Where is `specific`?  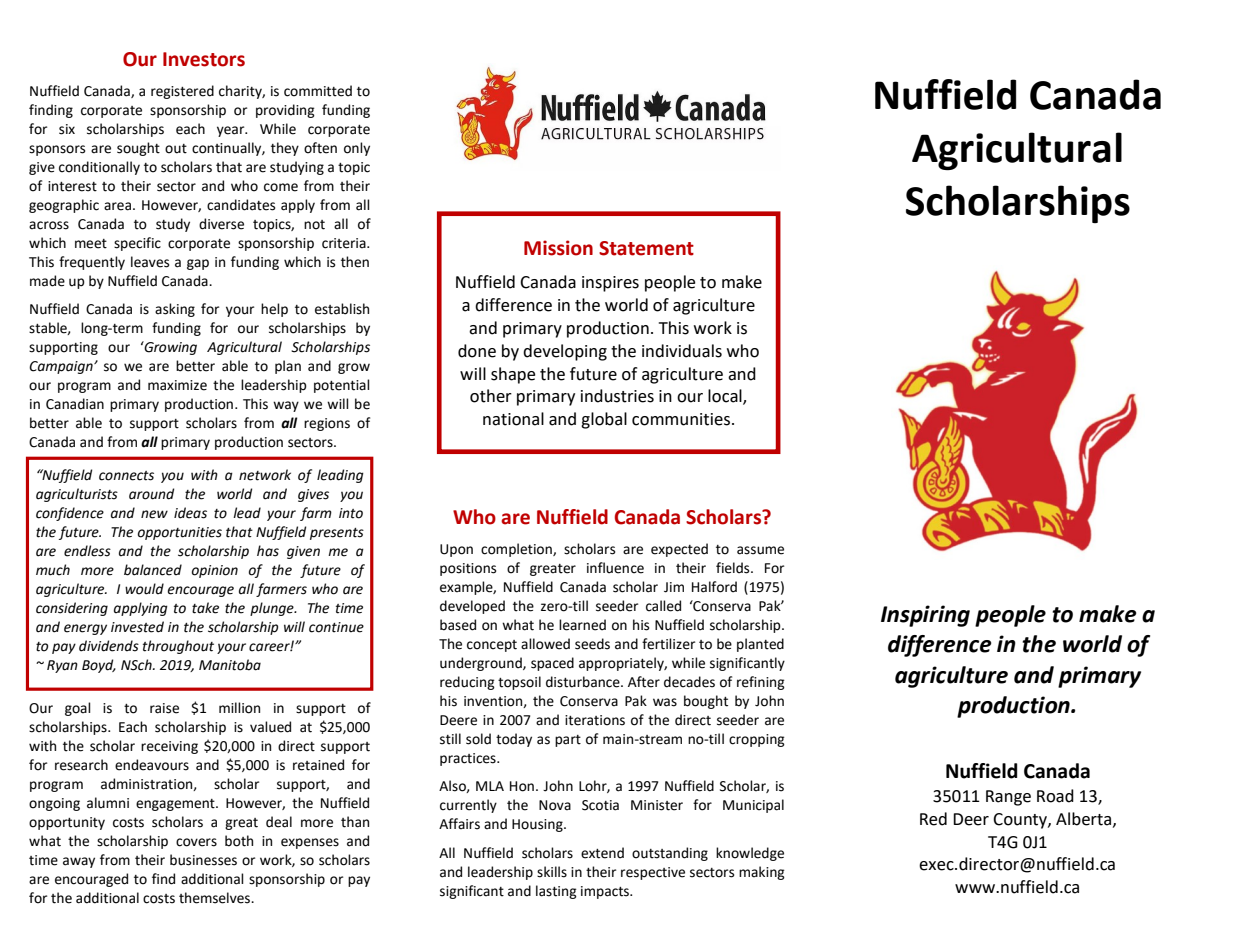 specific is located at coordinates (137, 244).
